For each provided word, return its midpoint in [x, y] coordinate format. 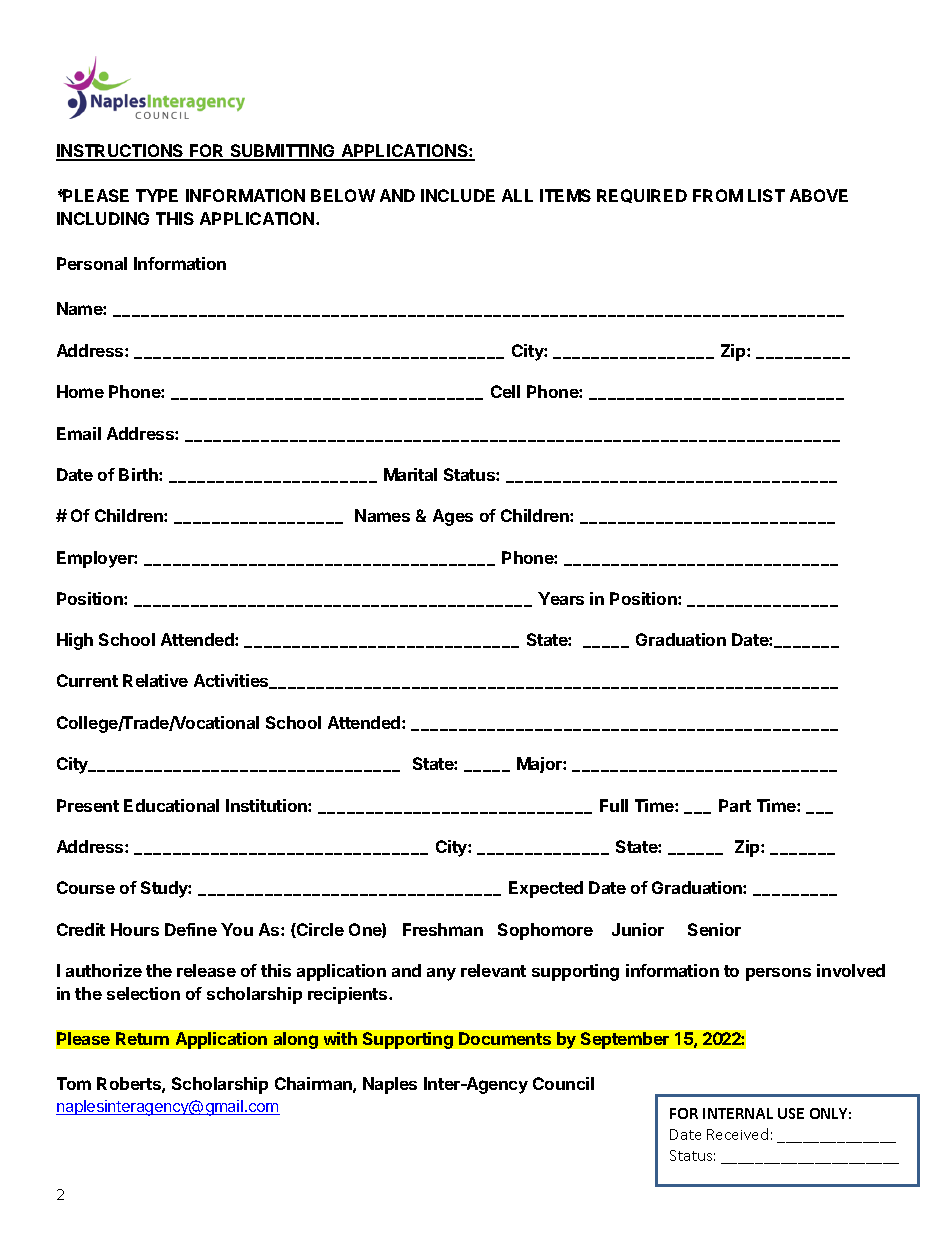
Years [561, 598]
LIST [766, 195]
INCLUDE [458, 195]
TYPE [157, 195]
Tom [74, 1083]
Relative [155, 680]
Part [735, 805]
